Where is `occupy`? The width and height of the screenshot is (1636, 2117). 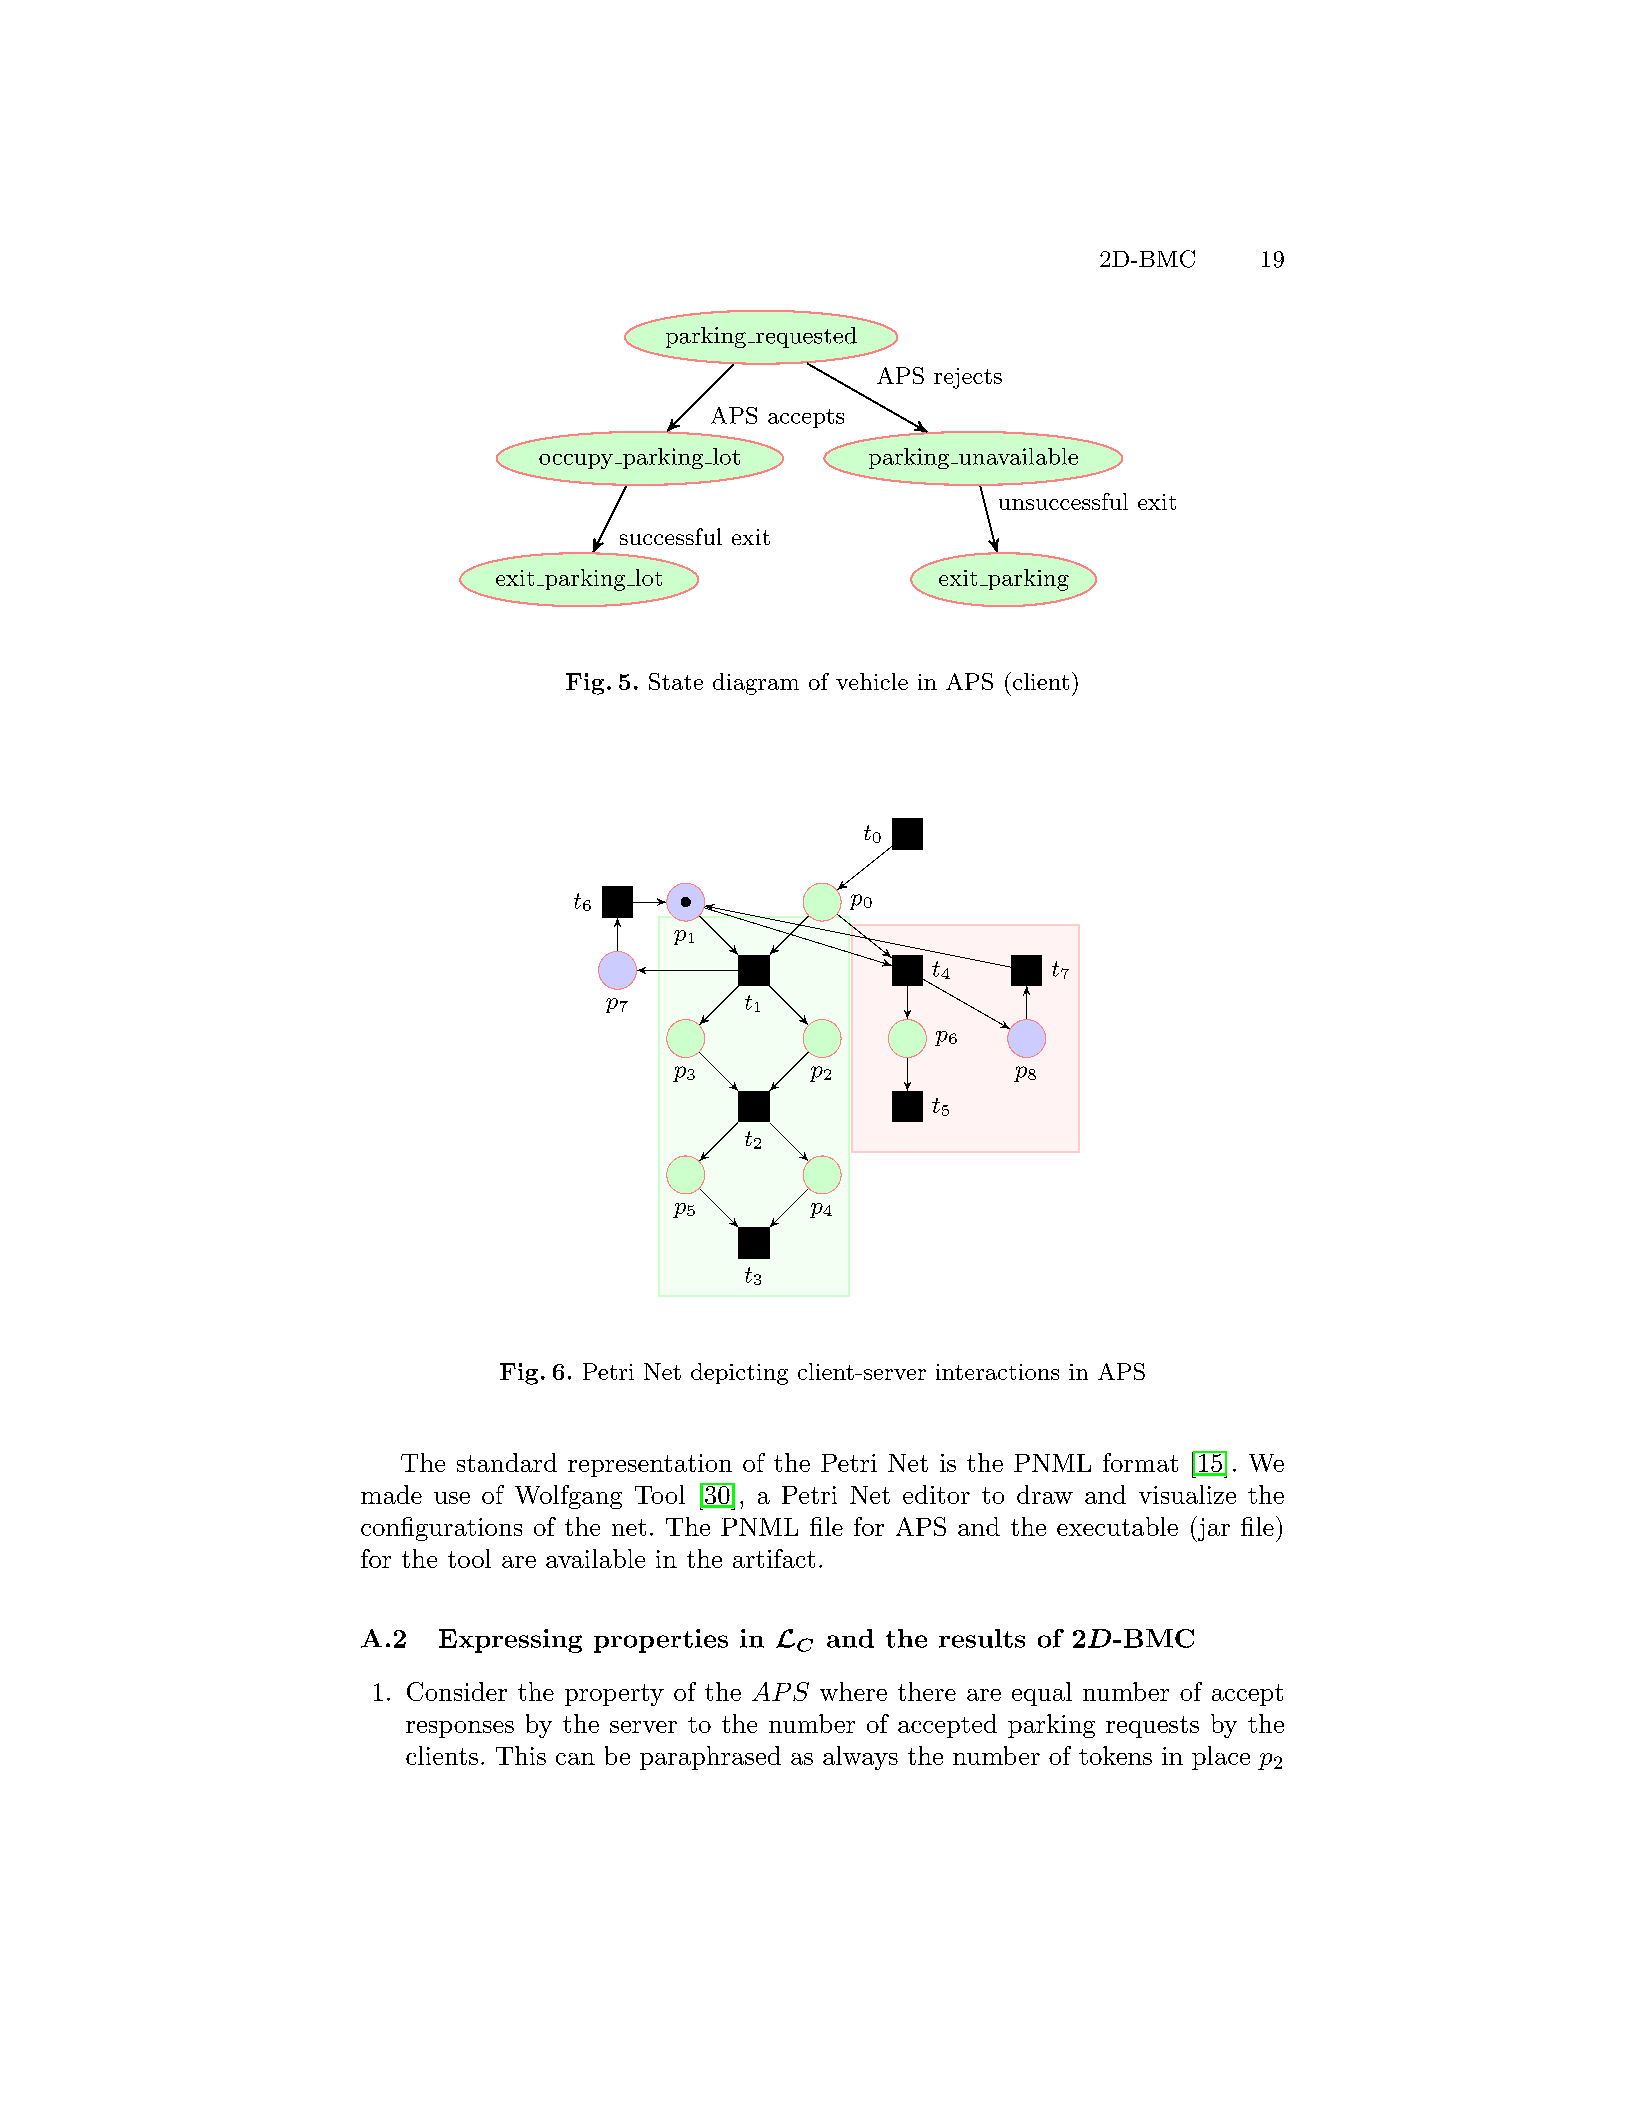
occupy is located at coordinates (576, 461).
